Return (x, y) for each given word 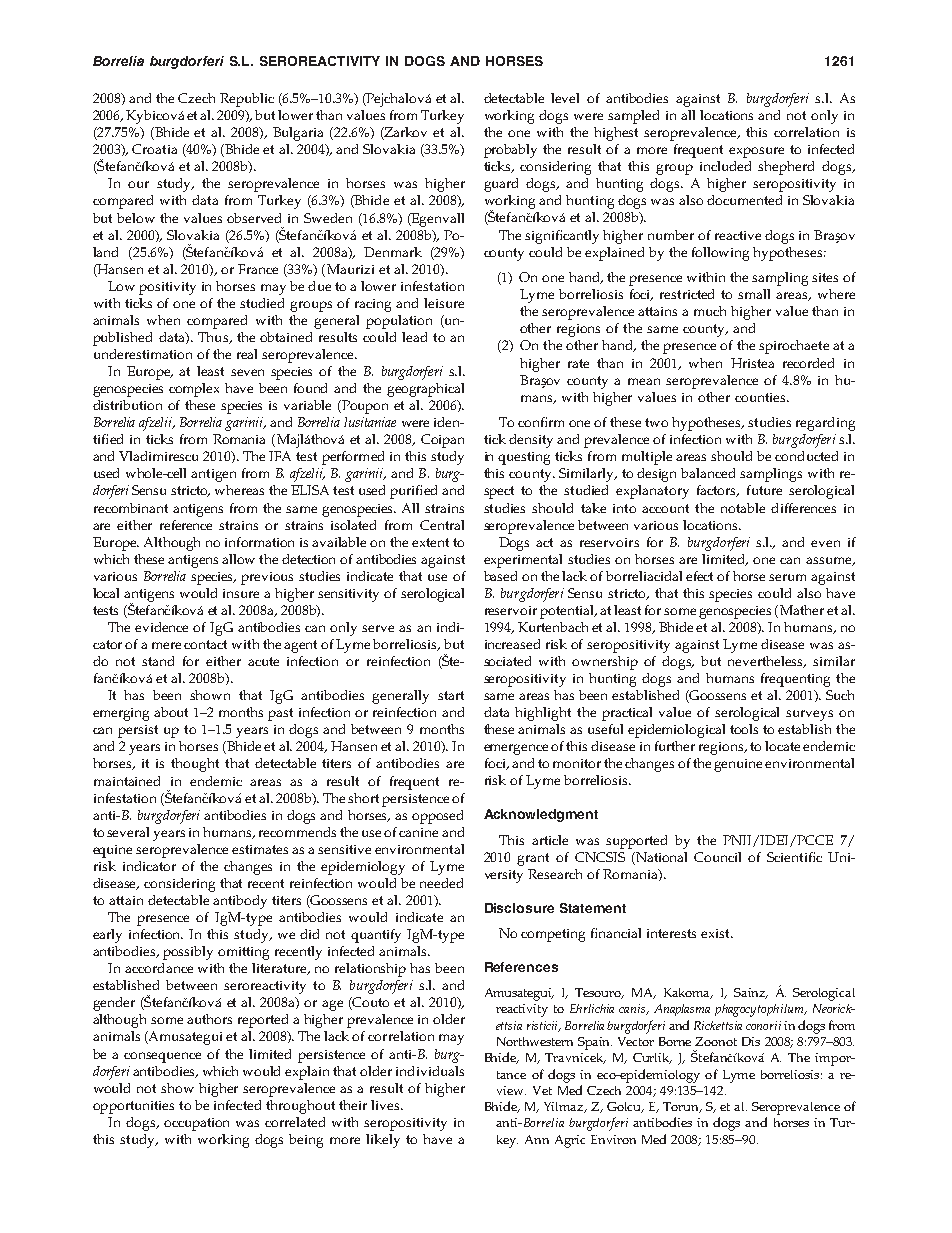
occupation (196, 1124)
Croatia (154, 149)
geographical (425, 390)
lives (386, 1105)
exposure (756, 152)
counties (761, 397)
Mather (802, 610)
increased (512, 644)
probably (510, 151)
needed (441, 883)
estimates (260, 849)
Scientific (794, 857)
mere (166, 645)
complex (194, 390)
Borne (675, 1041)
